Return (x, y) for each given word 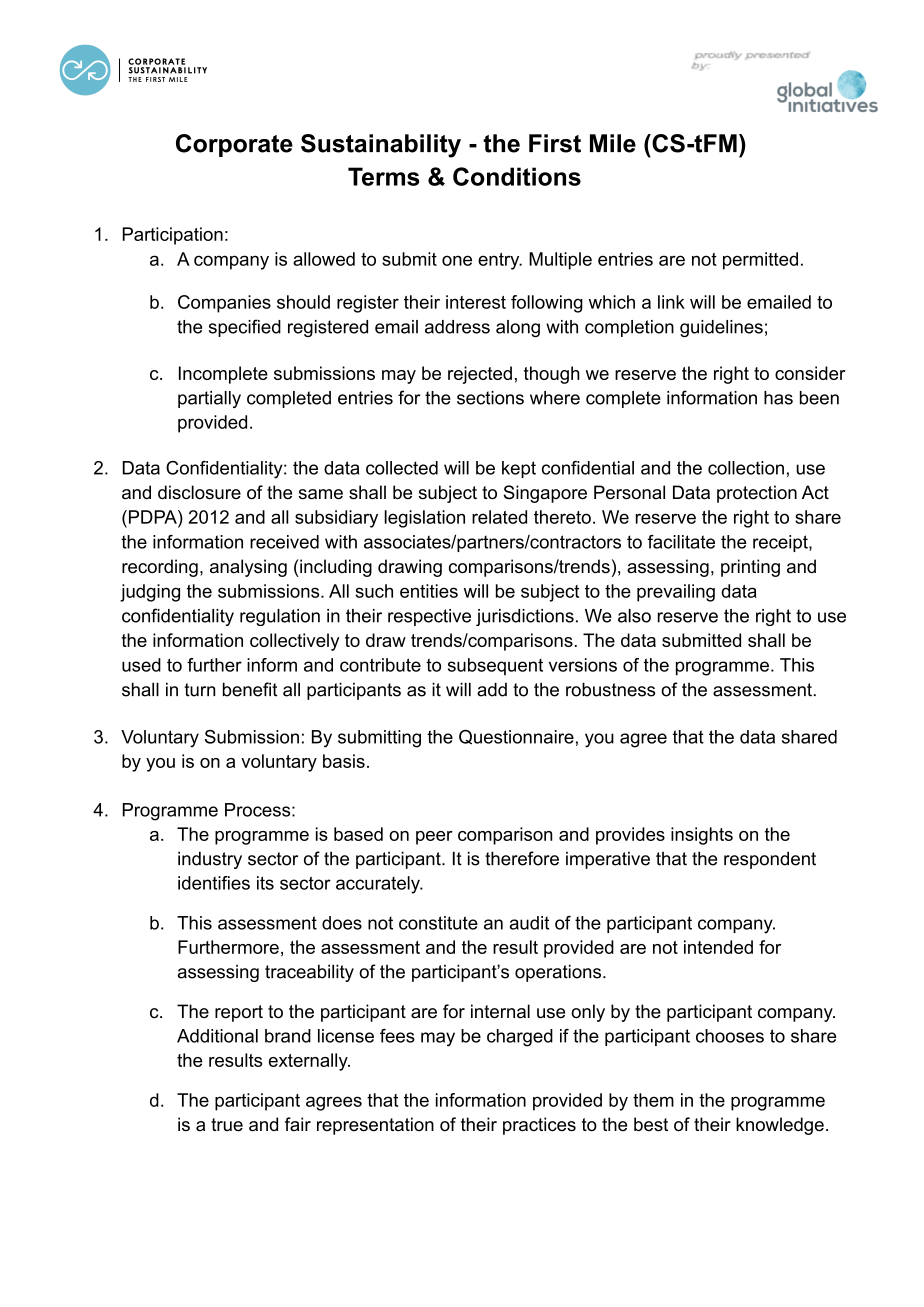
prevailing (676, 593)
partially (209, 399)
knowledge (780, 1126)
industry (210, 860)
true (227, 1125)
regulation (280, 617)
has (778, 398)
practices (539, 1126)
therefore (522, 858)
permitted (760, 261)
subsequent (495, 666)
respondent (770, 860)
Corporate (234, 145)
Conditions (517, 176)
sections (490, 398)
